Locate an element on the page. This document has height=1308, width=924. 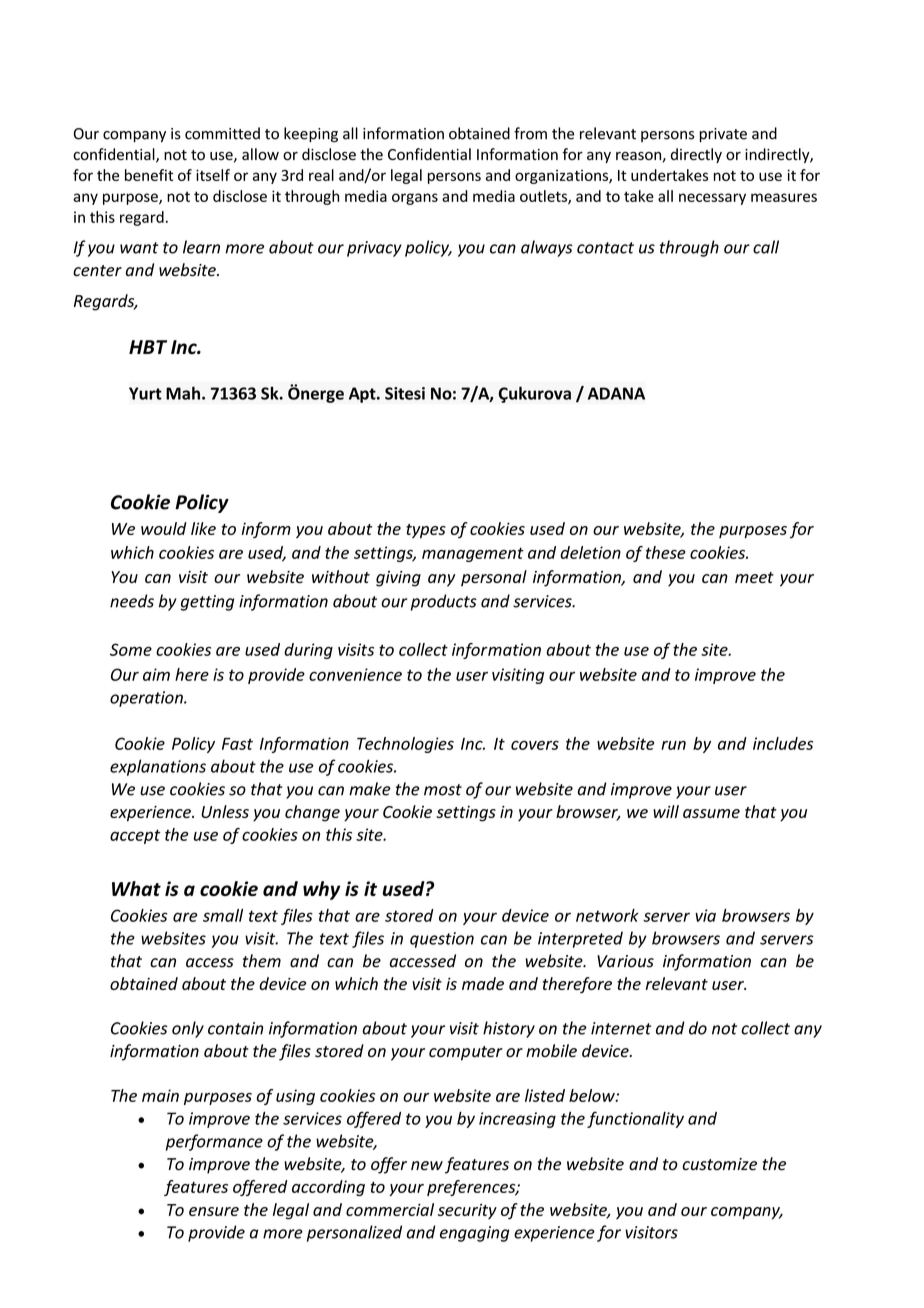
via is located at coordinates (705, 915).
